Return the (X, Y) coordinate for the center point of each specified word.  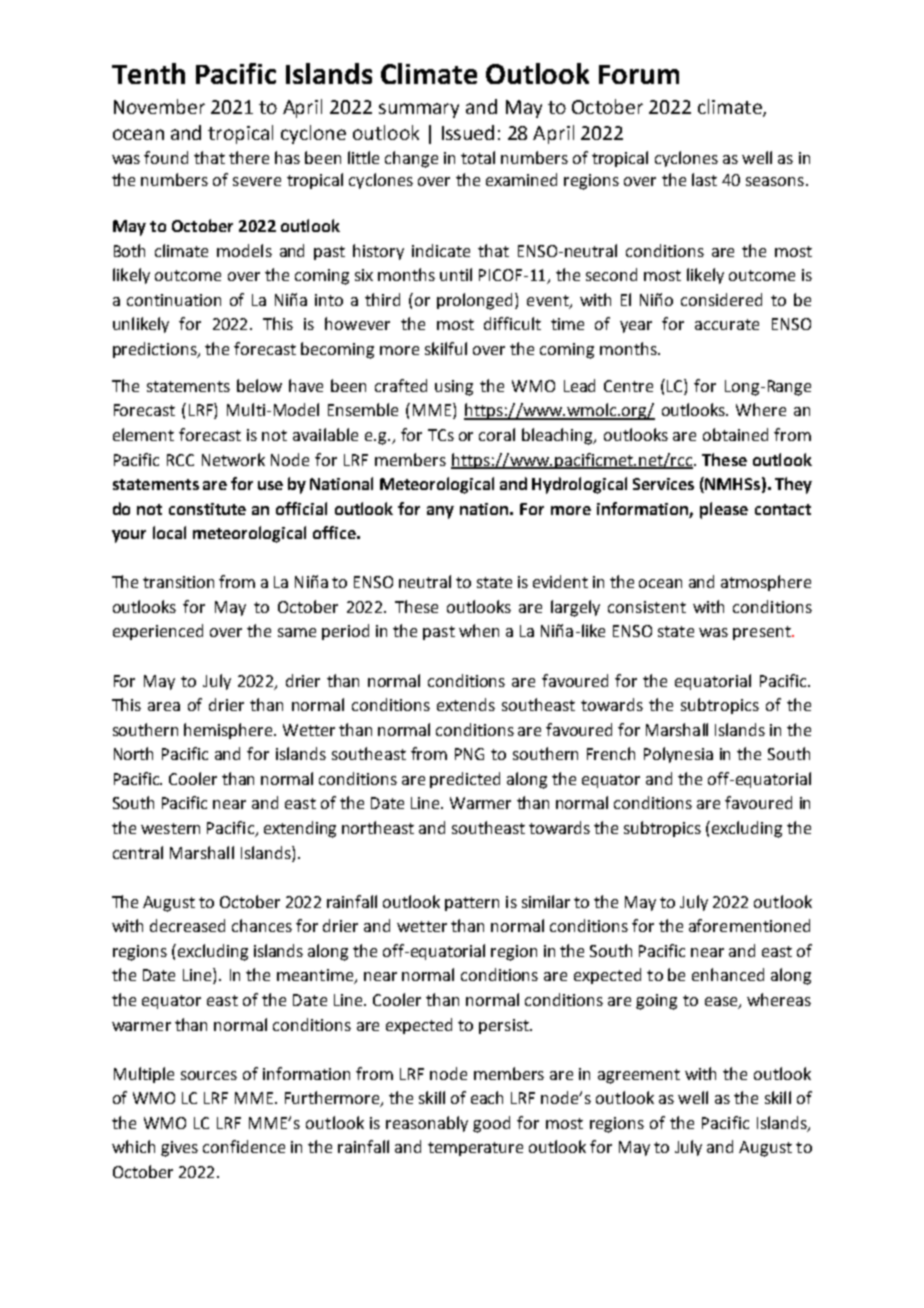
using (454, 388)
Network (233, 459)
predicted (465, 780)
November (159, 106)
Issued (468, 132)
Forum (639, 74)
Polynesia (678, 755)
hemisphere (230, 731)
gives (179, 1149)
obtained (735, 434)
